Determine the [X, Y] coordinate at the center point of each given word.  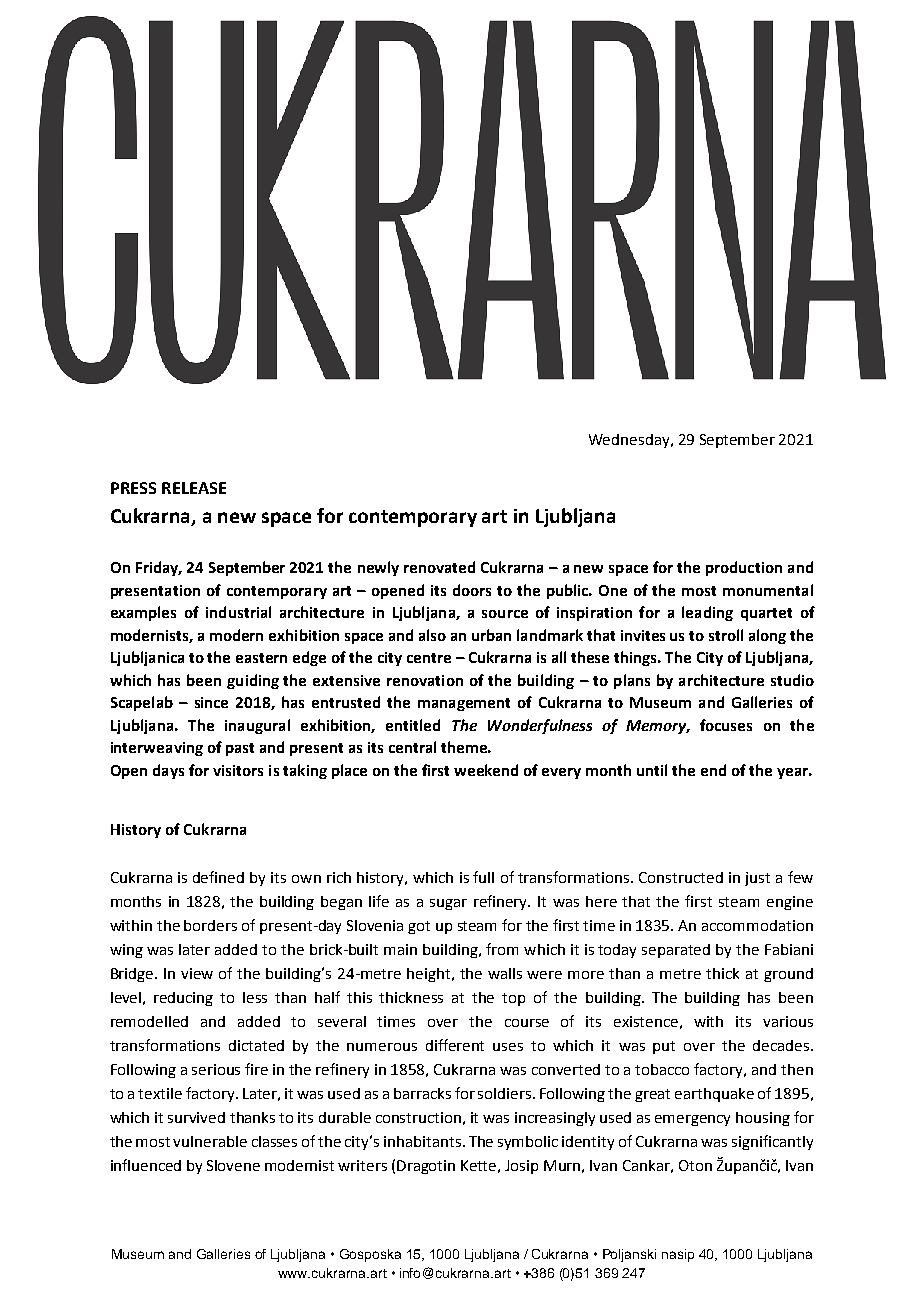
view [197, 973]
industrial [238, 612]
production [744, 568]
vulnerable [210, 1141]
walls [505, 973]
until [652, 770]
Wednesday [630, 441]
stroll [726, 635]
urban [491, 635]
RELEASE [194, 488]
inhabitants [424, 1141]
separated [676, 951]
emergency [692, 1120]
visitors [238, 770]
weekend [486, 770]
